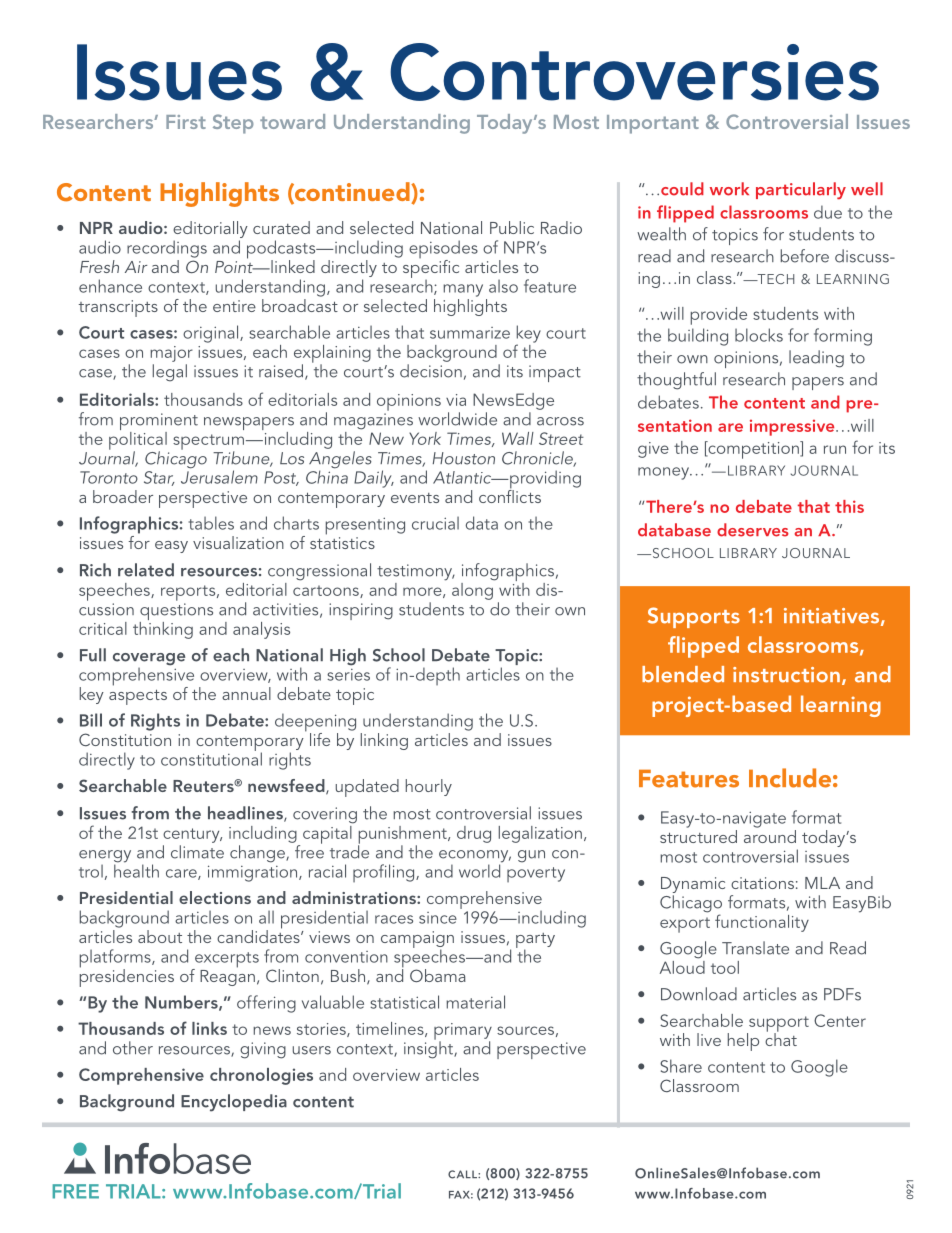 The height and width of the screenshot is (1233, 952). I want to click on blocks, so click(759, 335).
